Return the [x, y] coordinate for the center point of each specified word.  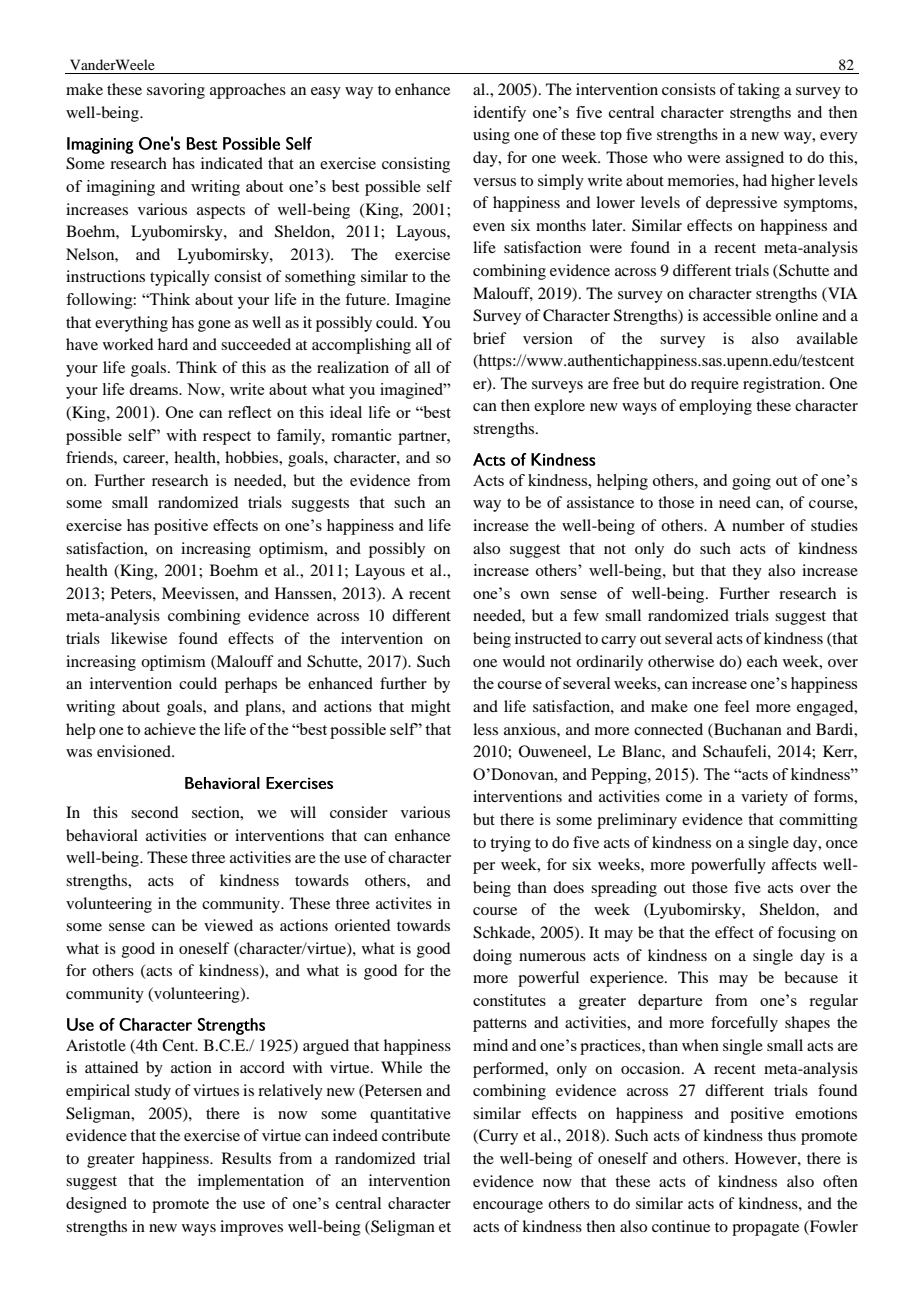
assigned [755, 159]
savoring [176, 91]
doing [492, 957]
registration [783, 385]
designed [96, 1205]
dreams [155, 389]
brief [490, 338]
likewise [139, 638]
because [811, 977]
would [524, 661]
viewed [228, 925]
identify [500, 114]
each [762, 661]
